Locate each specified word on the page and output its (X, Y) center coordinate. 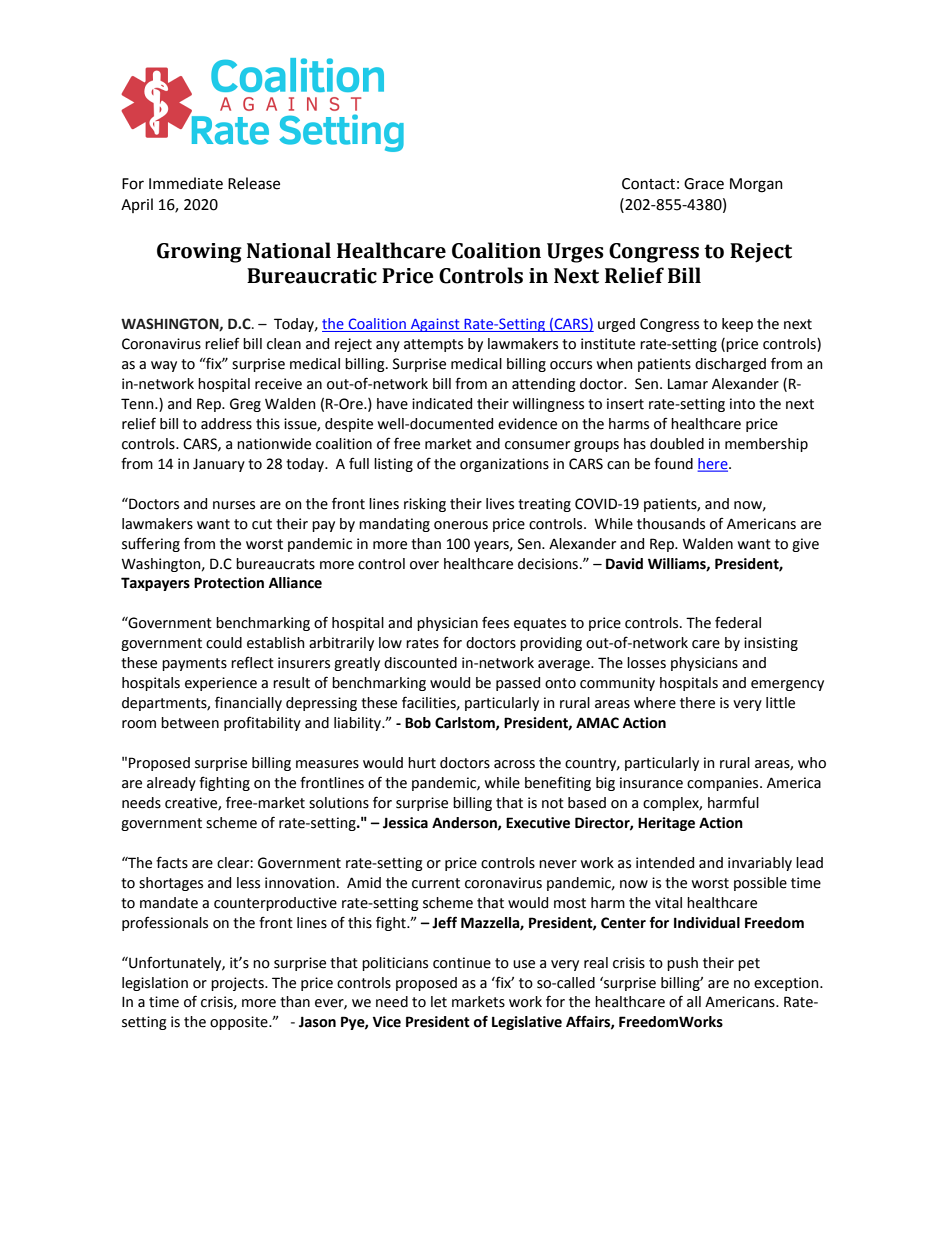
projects (238, 984)
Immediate (186, 183)
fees (495, 622)
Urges (575, 253)
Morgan (756, 185)
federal (738, 622)
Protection (229, 583)
